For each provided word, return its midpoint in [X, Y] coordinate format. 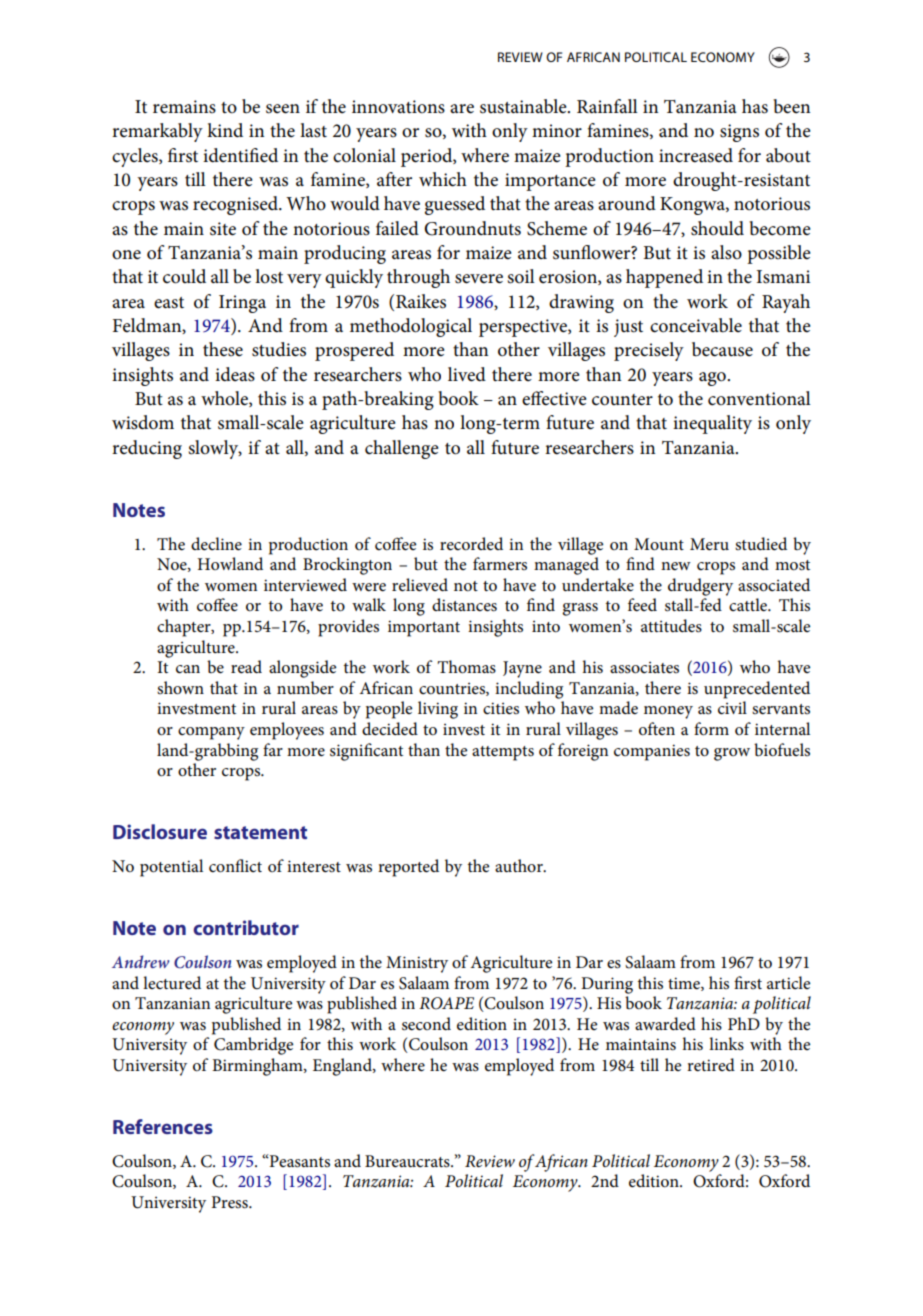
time [685, 984]
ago [713, 379]
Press [231, 1202]
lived [467, 374]
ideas [235, 374]
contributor [246, 927]
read [246, 667]
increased [696, 155]
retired [711, 1065]
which [443, 179]
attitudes [671, 626]
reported [408, 868]
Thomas [466, 667]
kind [225, 130]
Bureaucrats [408, 1161]
